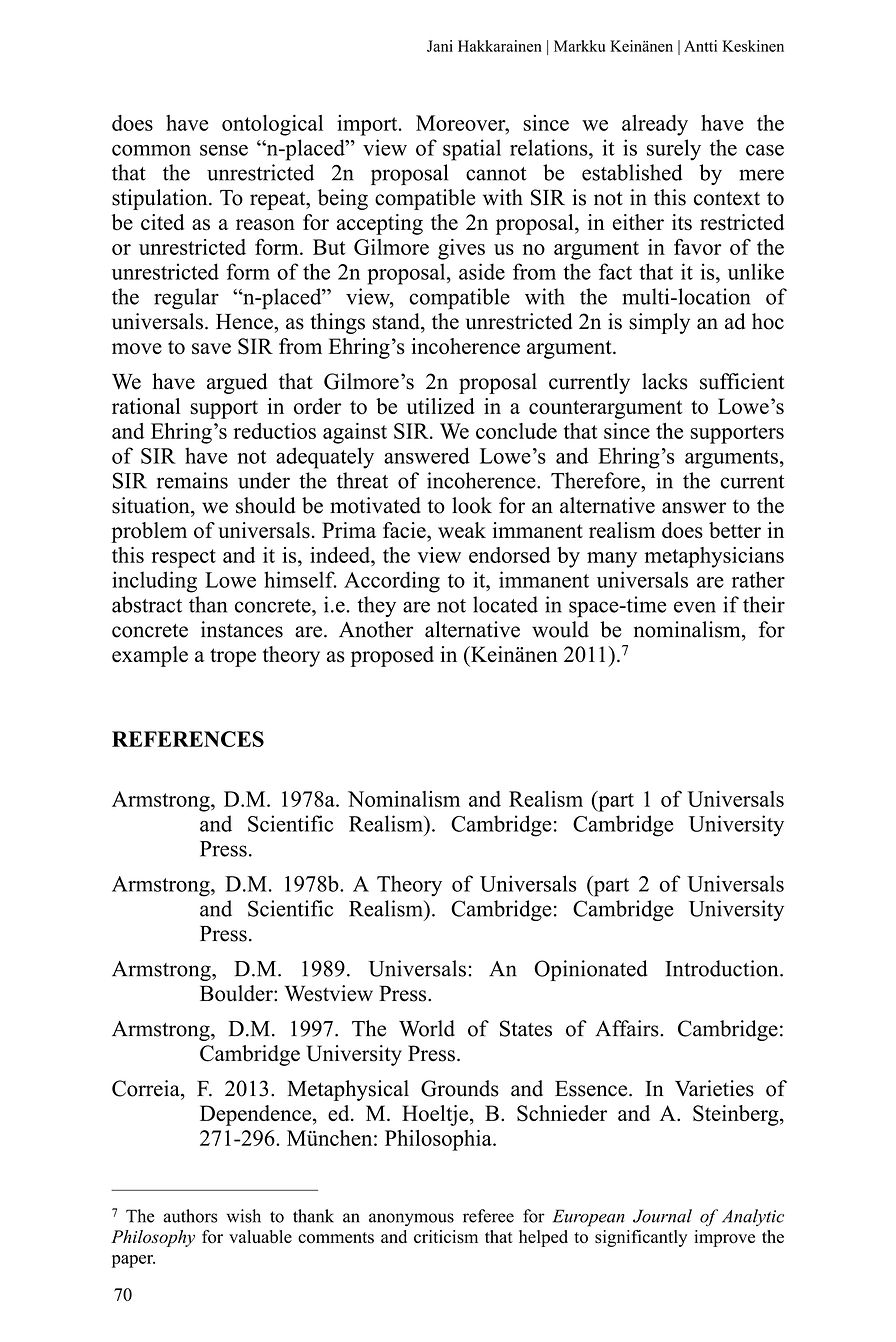 The image size is (896, 1342). What do you see at coordinates (695, 607) in the image?
I see `even` at bounding box center [695, 607].
